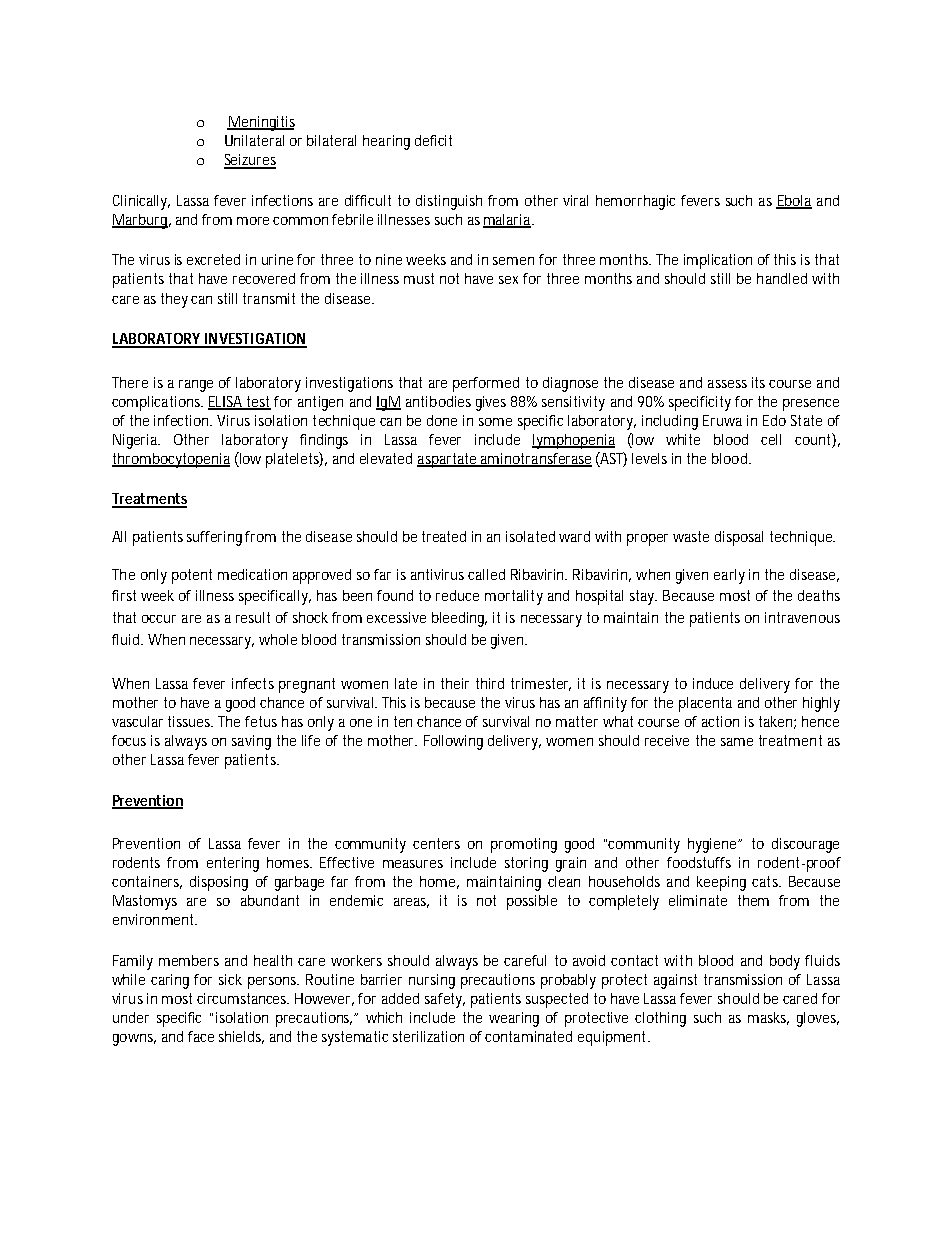 The image size is (952, 1233). What do you see at coordinates (782, 278) in the screenshot?
I see `handled` at bounding box center [782, 278].
